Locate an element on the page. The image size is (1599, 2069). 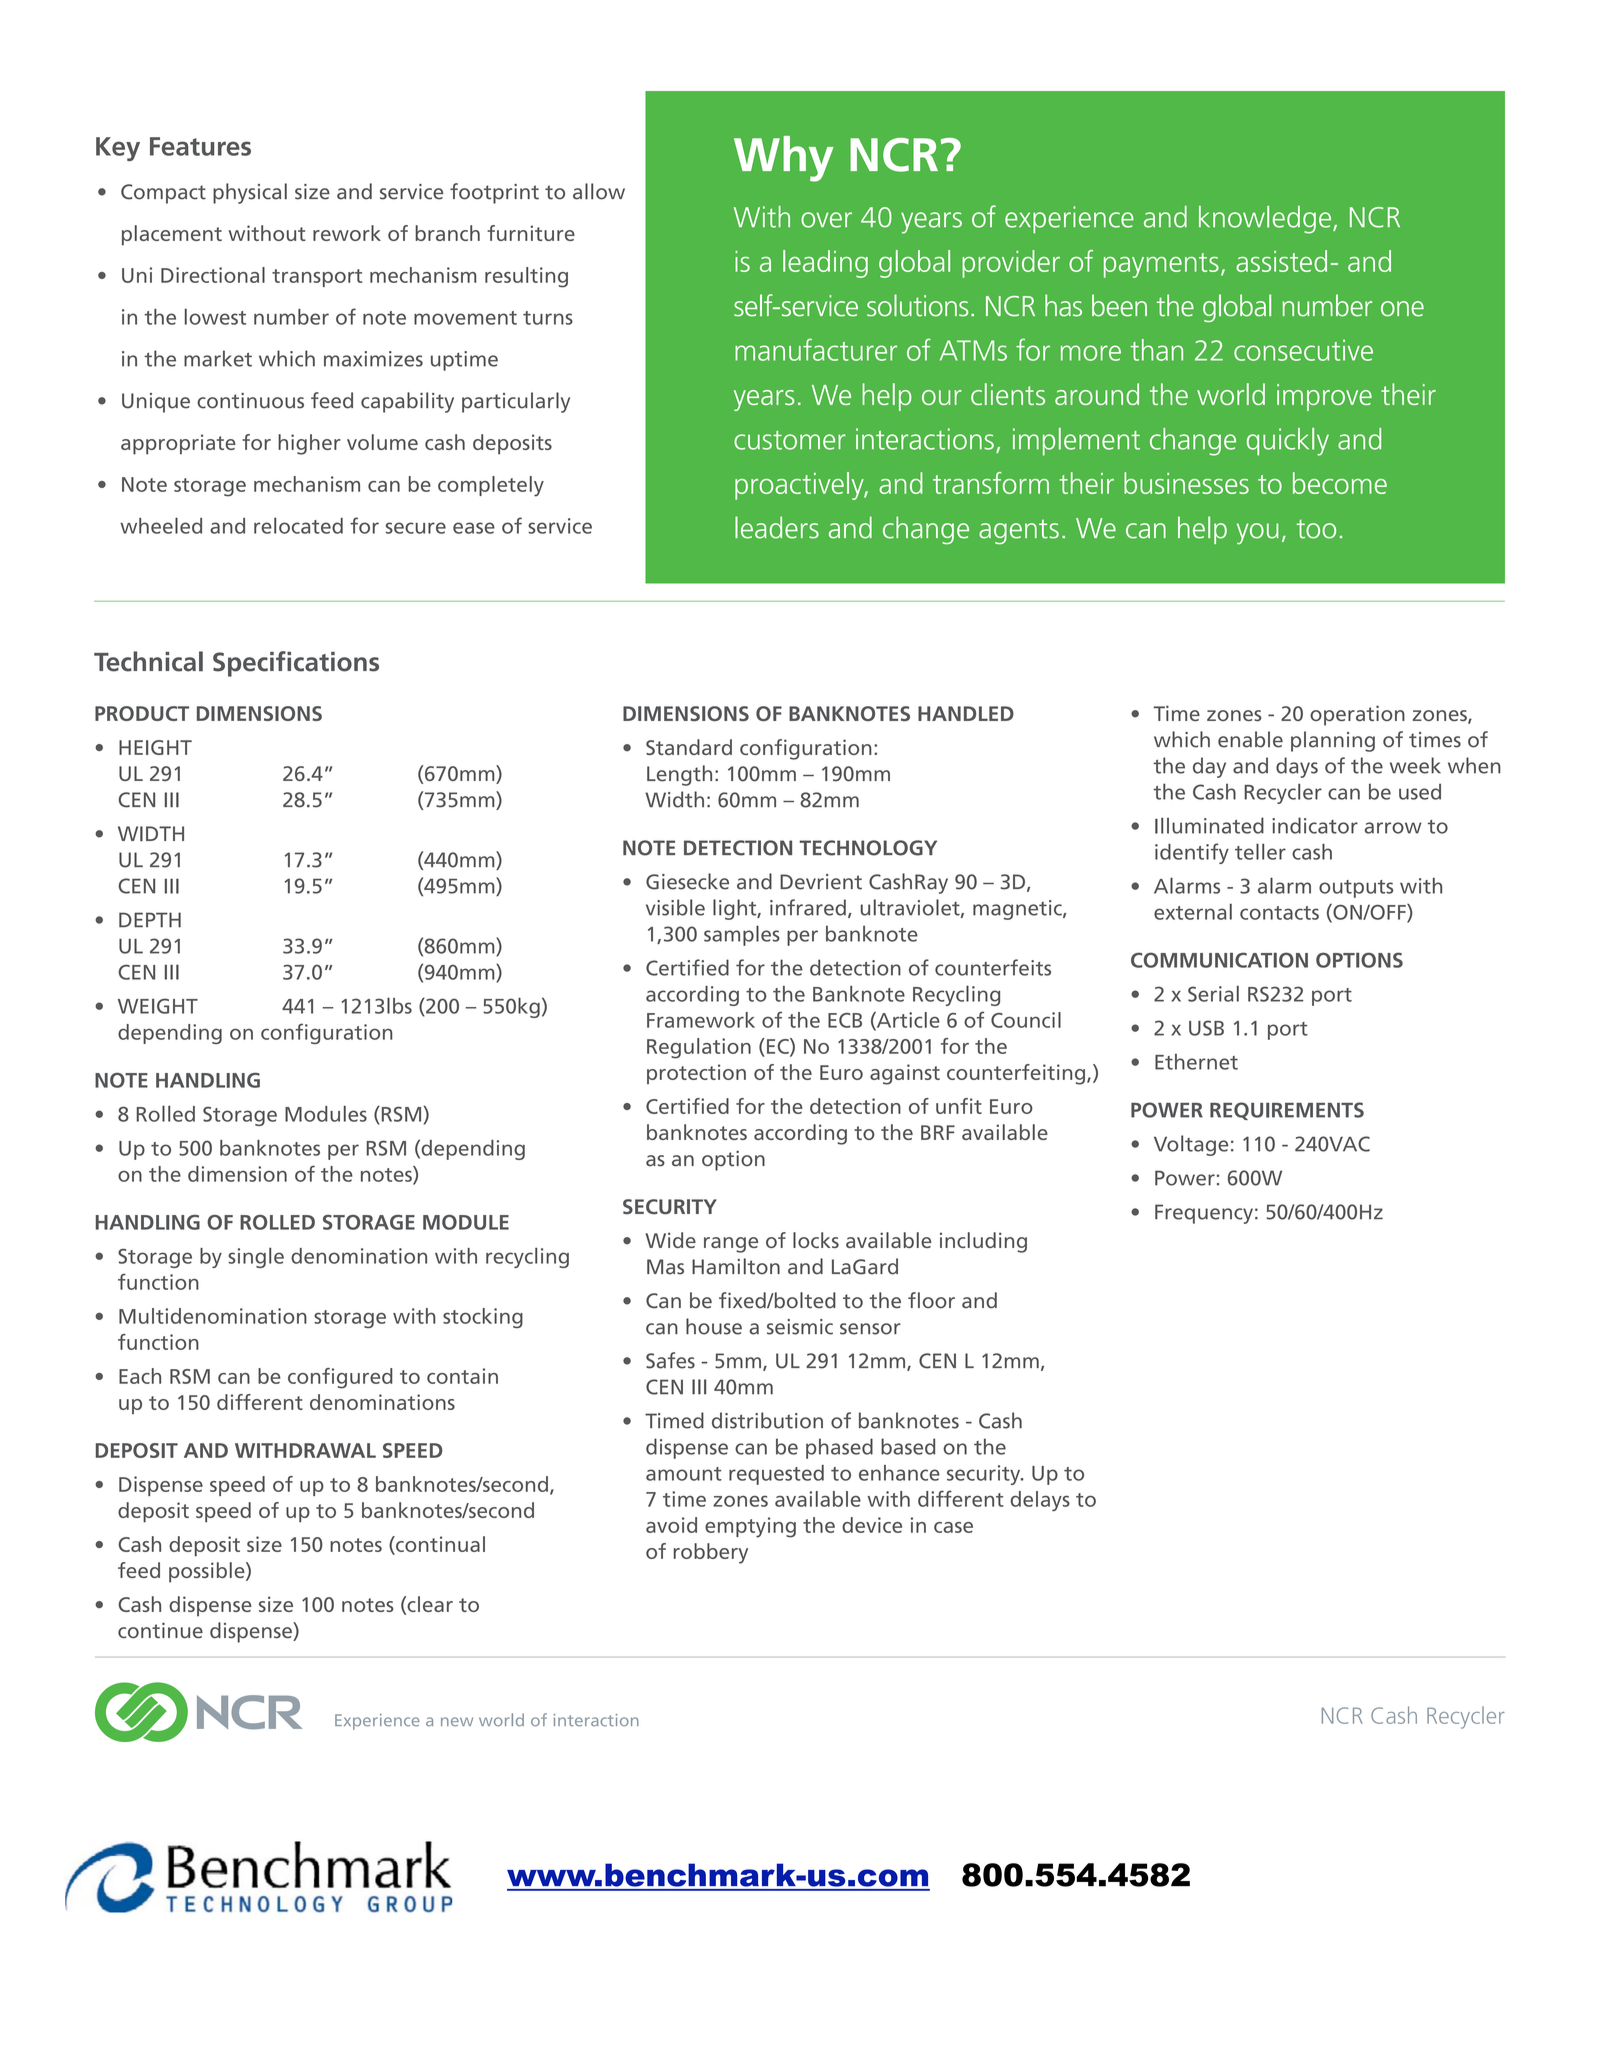
leading is located at coordinates (825, 264).
